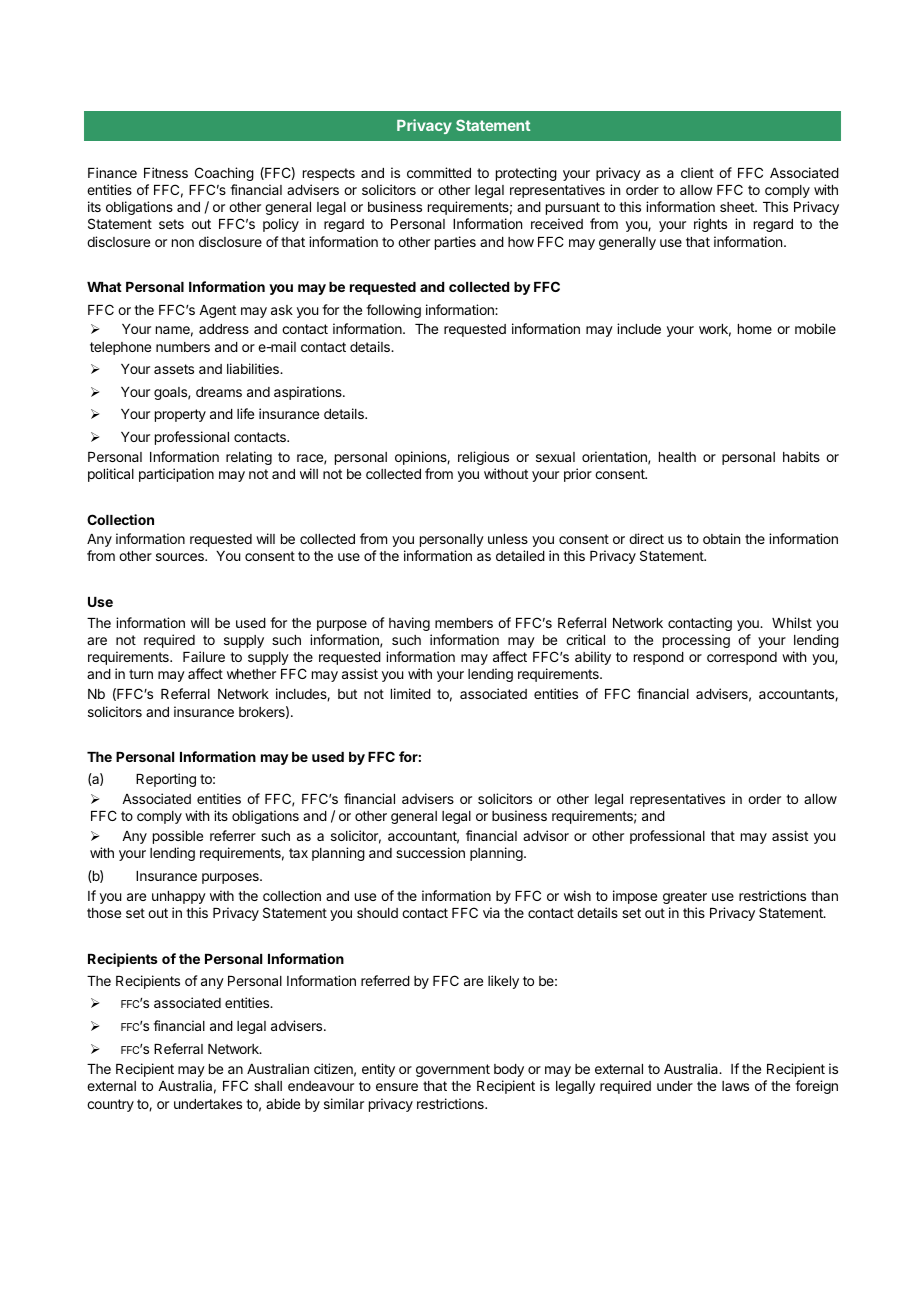 The height and width of the screenshot is (1308, 924). Describe the element at coordinates (738, 207) in the screenshot. I see `sheet` at that location.
